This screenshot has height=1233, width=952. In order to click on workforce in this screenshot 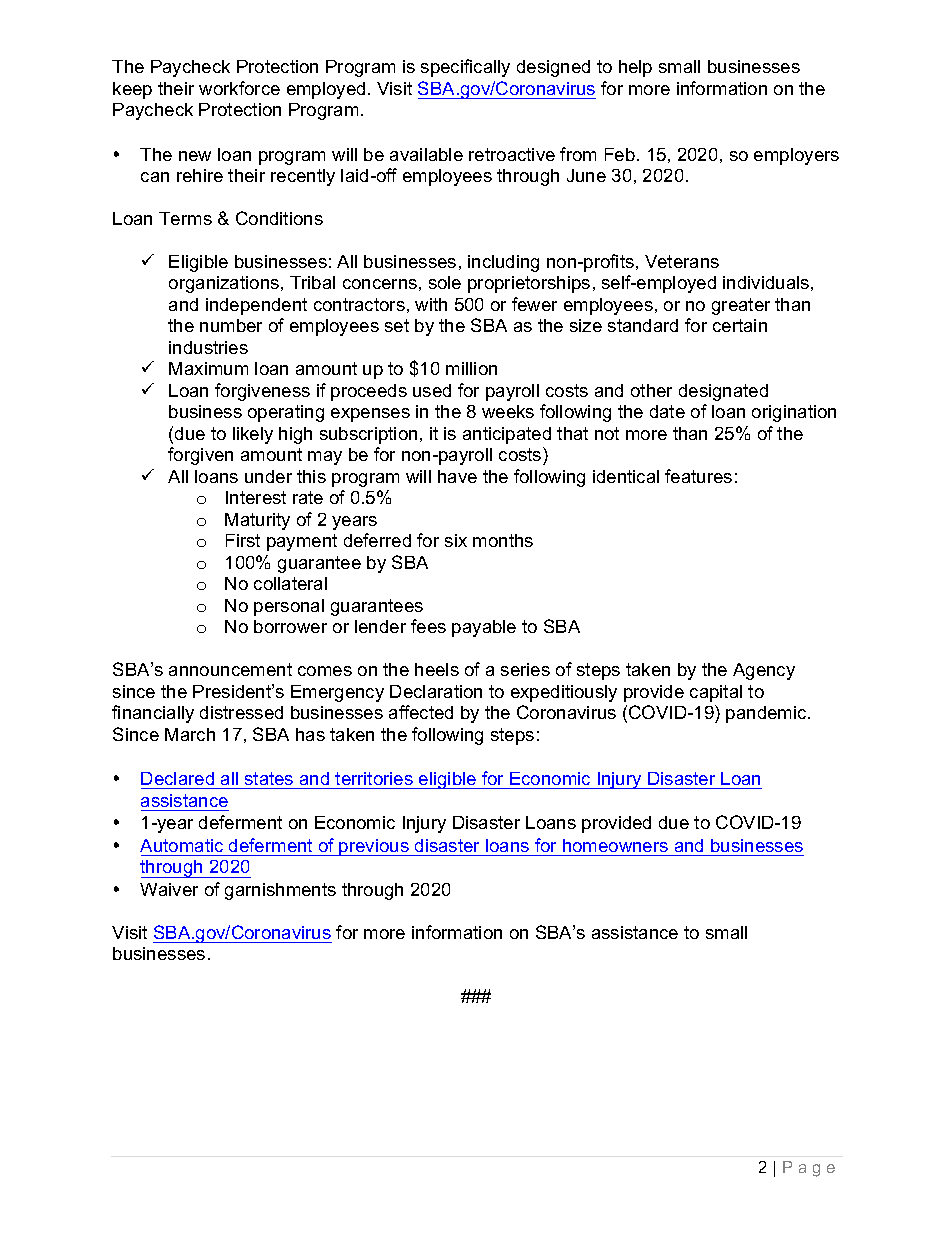, I will do `click(239, 88)`.
